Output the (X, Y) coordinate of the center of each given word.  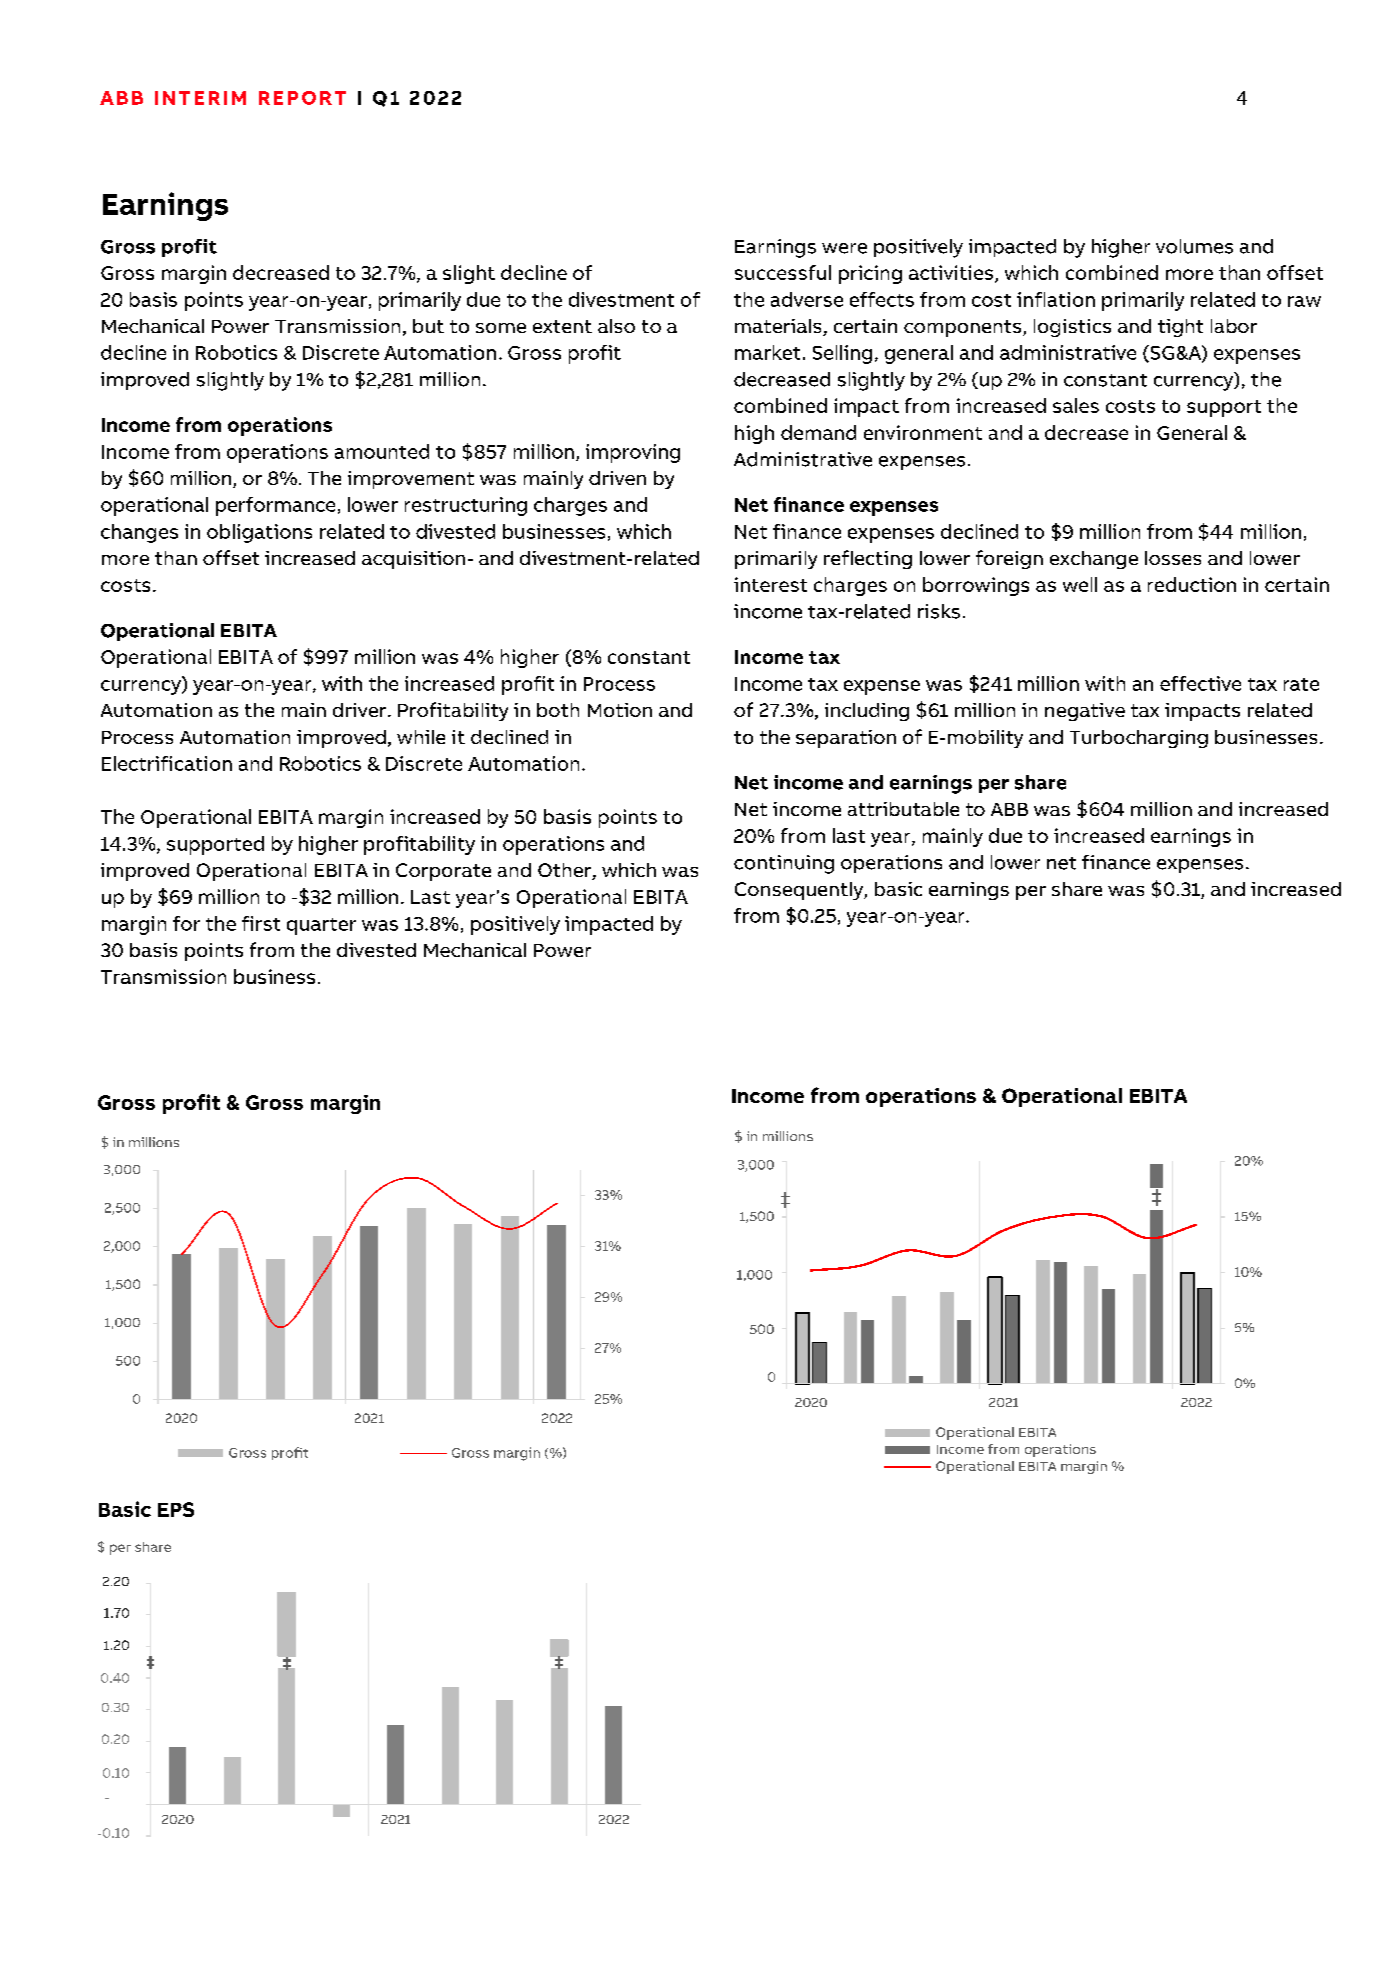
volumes (1194, 246)
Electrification (167, 763)
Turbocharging (1139, 739)
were (844, 248)
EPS (176, 1509)
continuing (784, 864)
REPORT (302, 98)
